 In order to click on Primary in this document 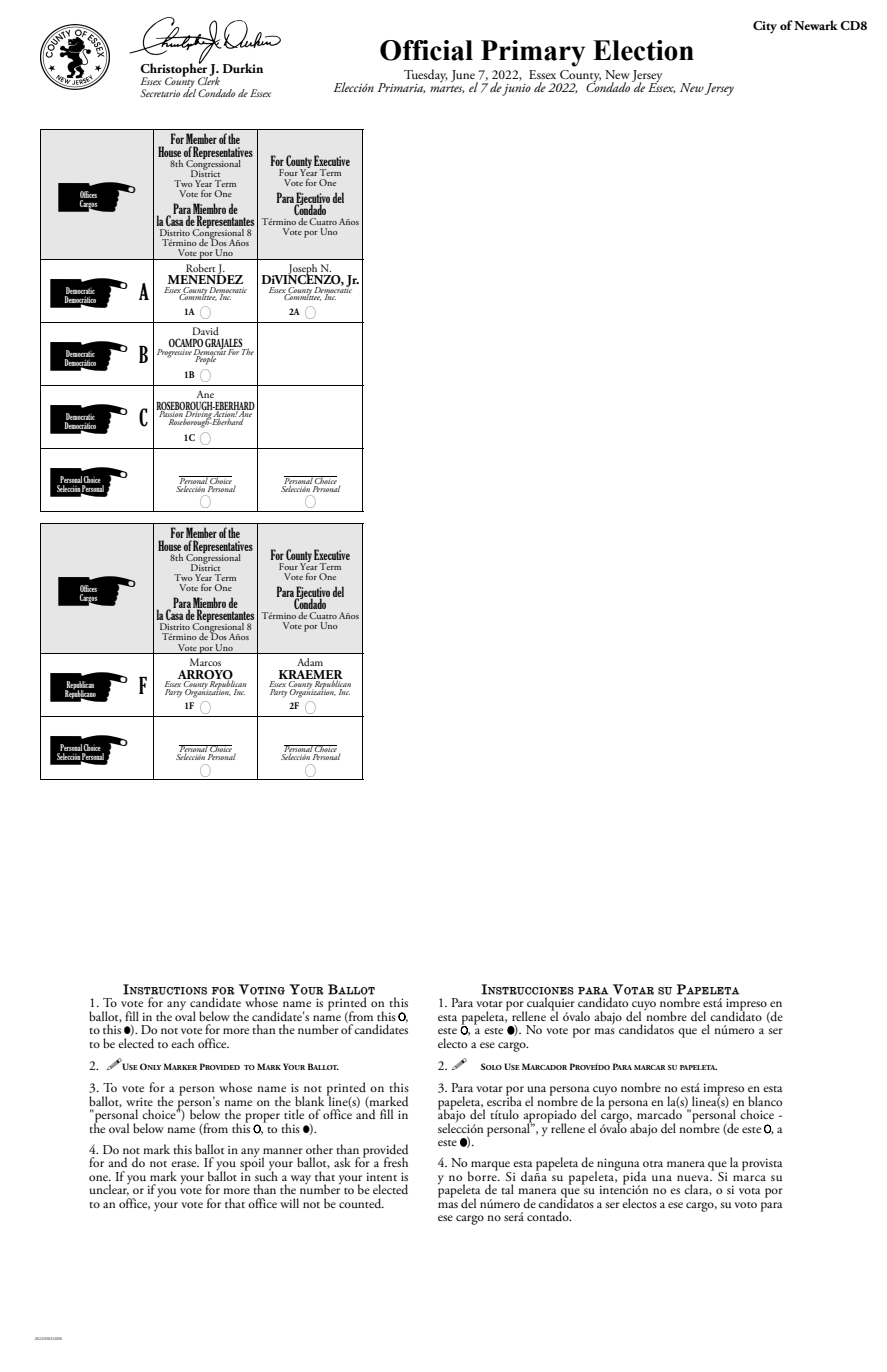, I will do `click(533, 53)`.
